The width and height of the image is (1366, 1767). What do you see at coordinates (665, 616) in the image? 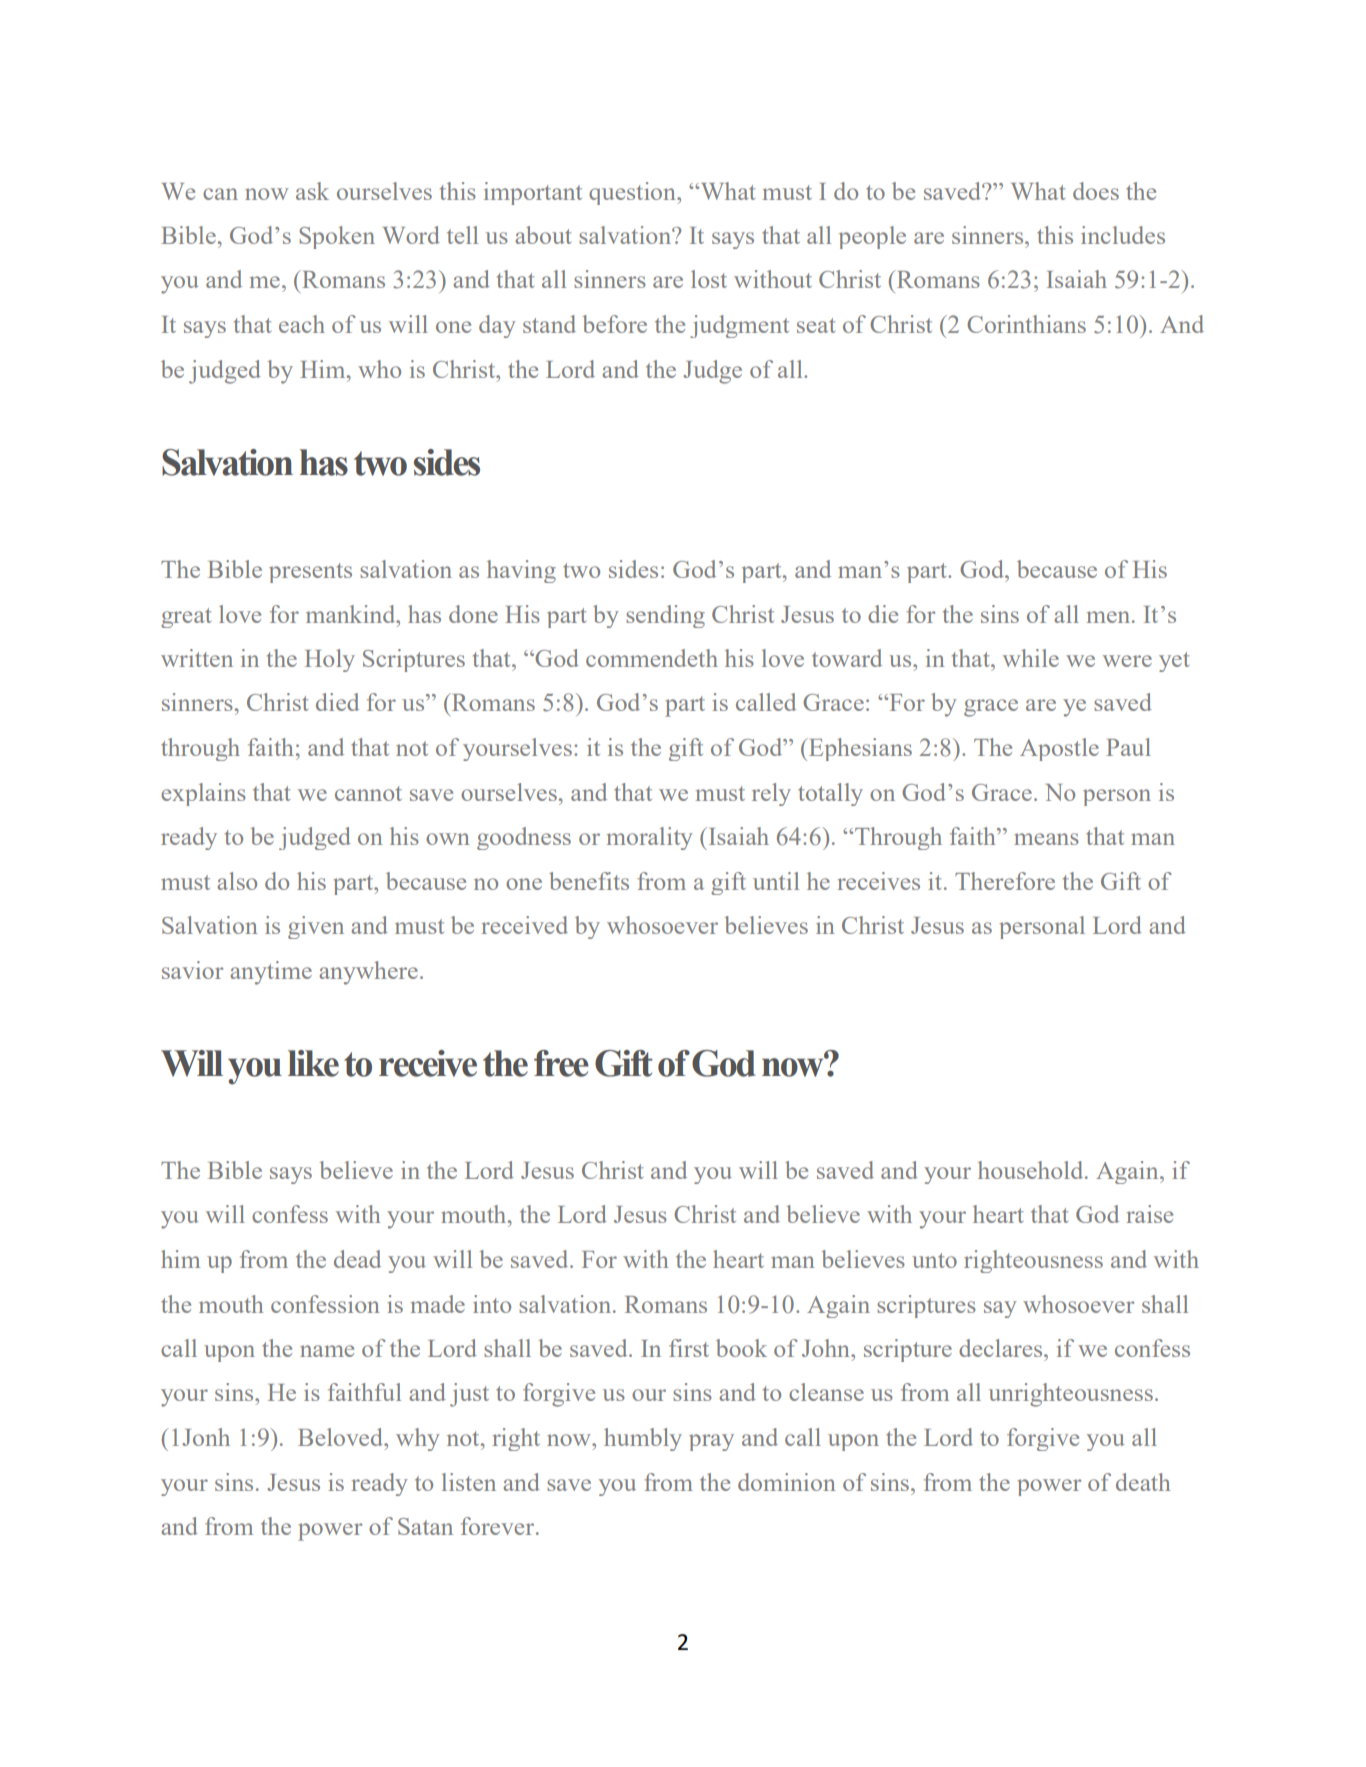
I see `sending` at bounding box center [665, 616].
